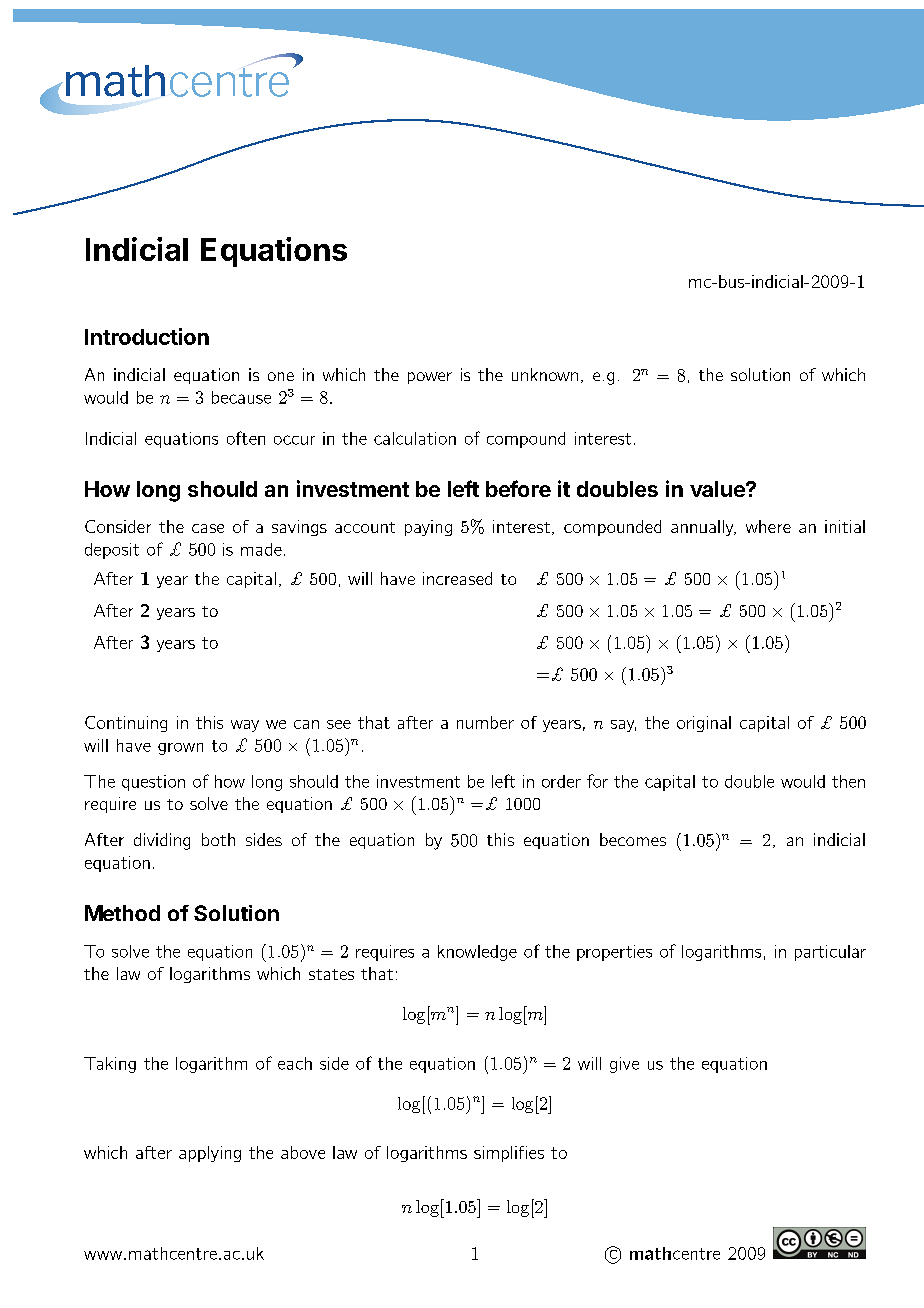 The width and height of the document is (924, 1308). Describe the element at coordinates (218, 839) in the document. I see `both` at that location.
